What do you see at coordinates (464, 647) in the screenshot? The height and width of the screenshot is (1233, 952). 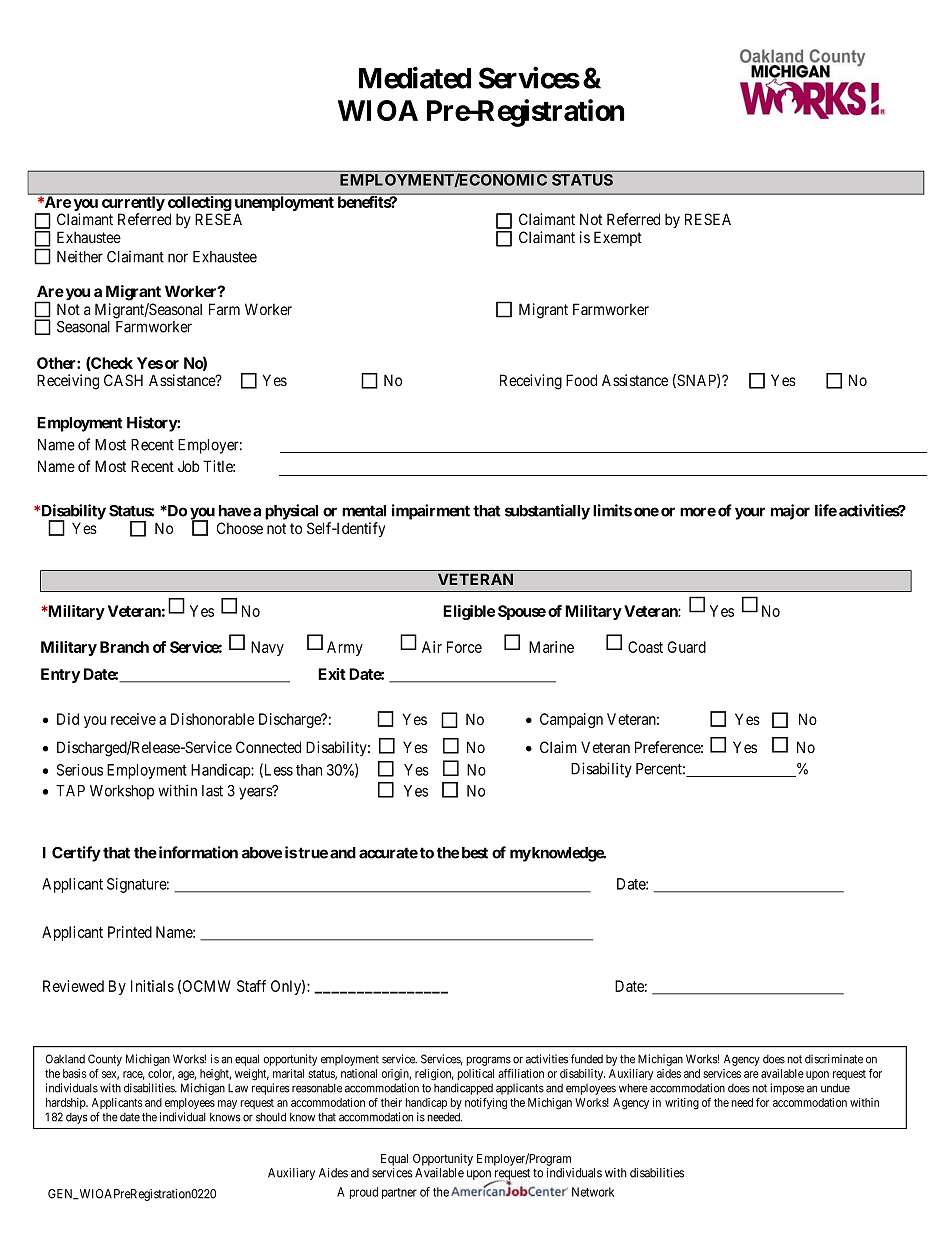 I see `Force` at bounding box center [464, 647].
